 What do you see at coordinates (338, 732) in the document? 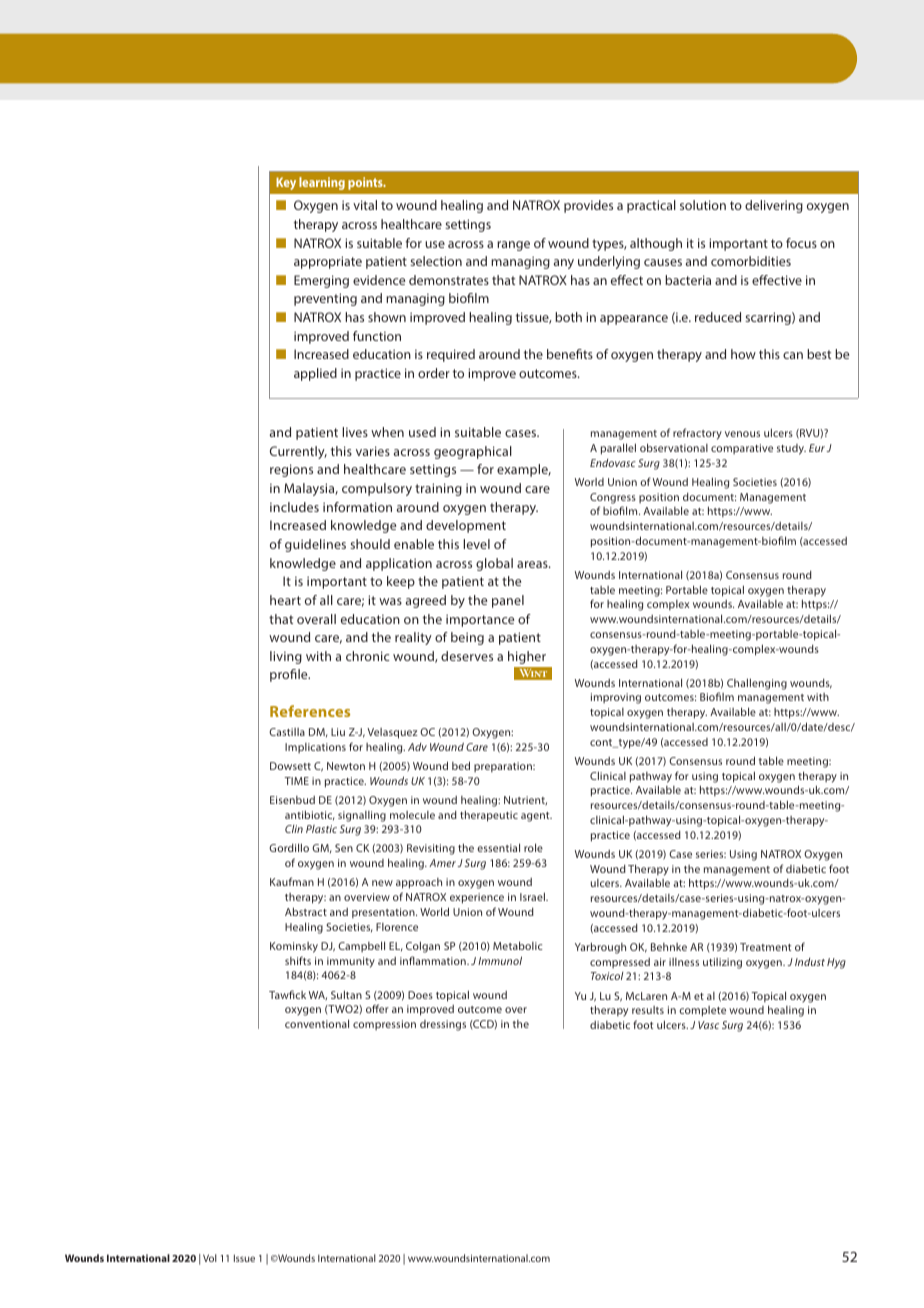
I see `Liu` at bounding box center [338, 732].
